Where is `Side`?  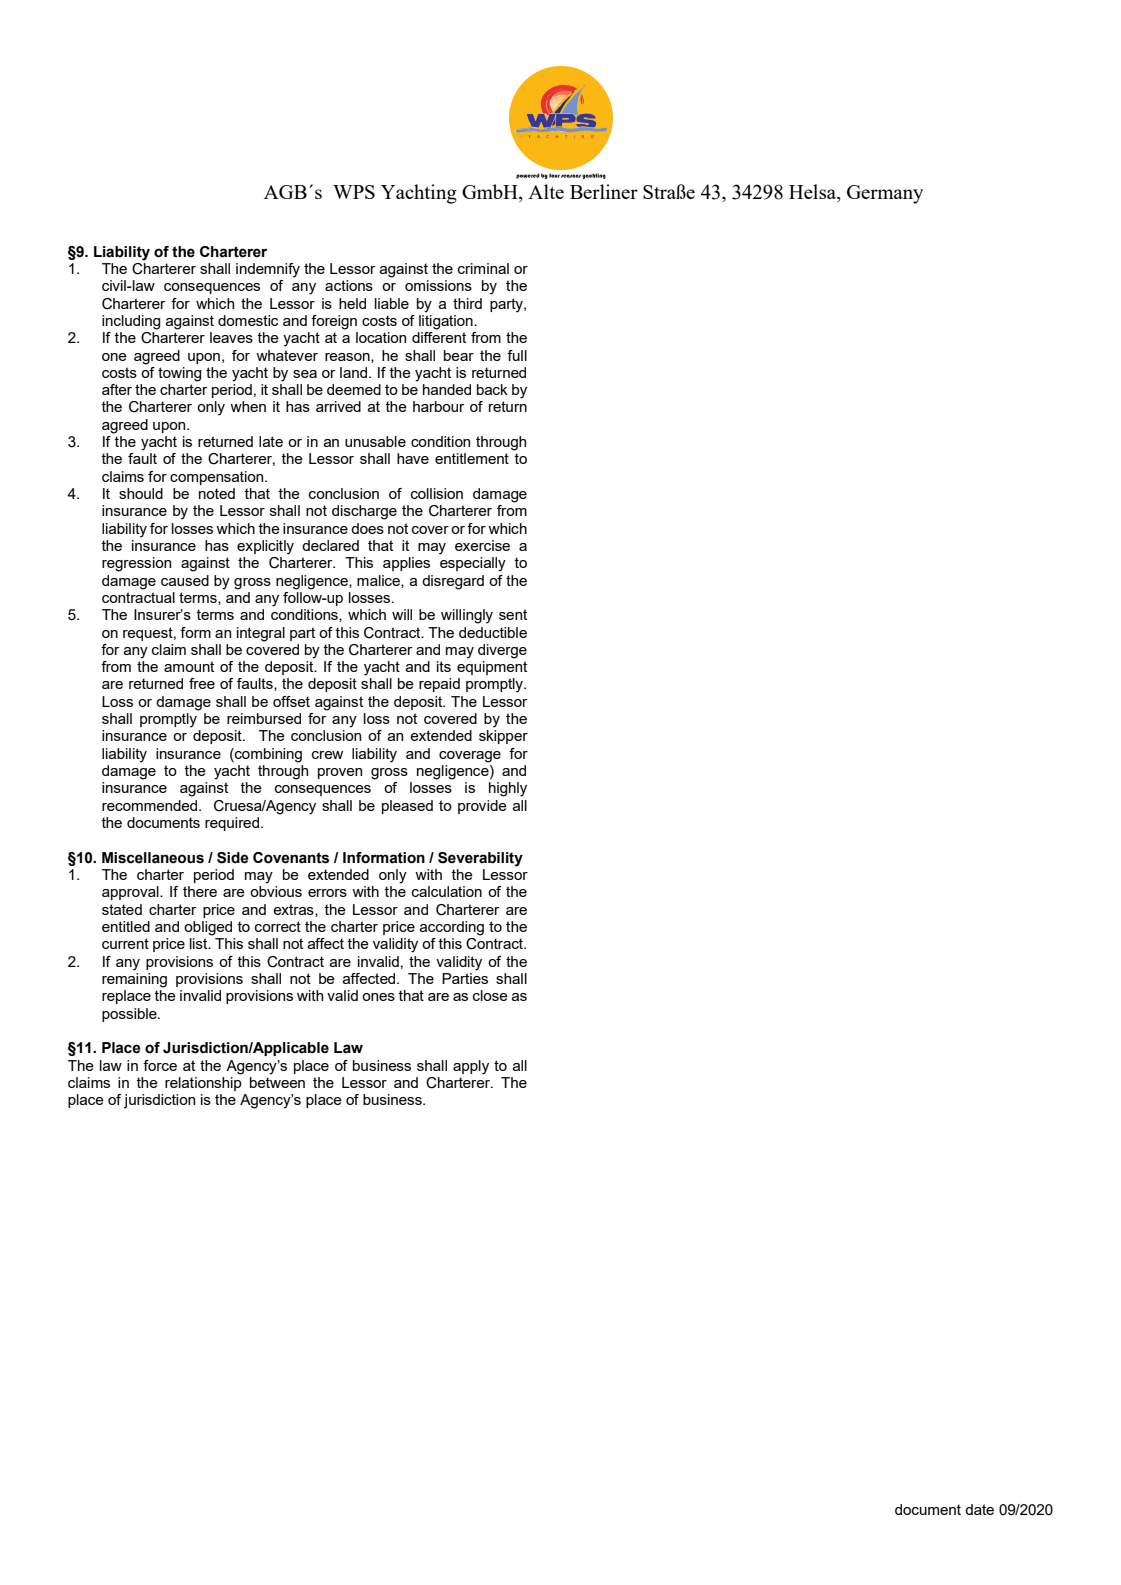 Side is located at coordinates (233, 858).
